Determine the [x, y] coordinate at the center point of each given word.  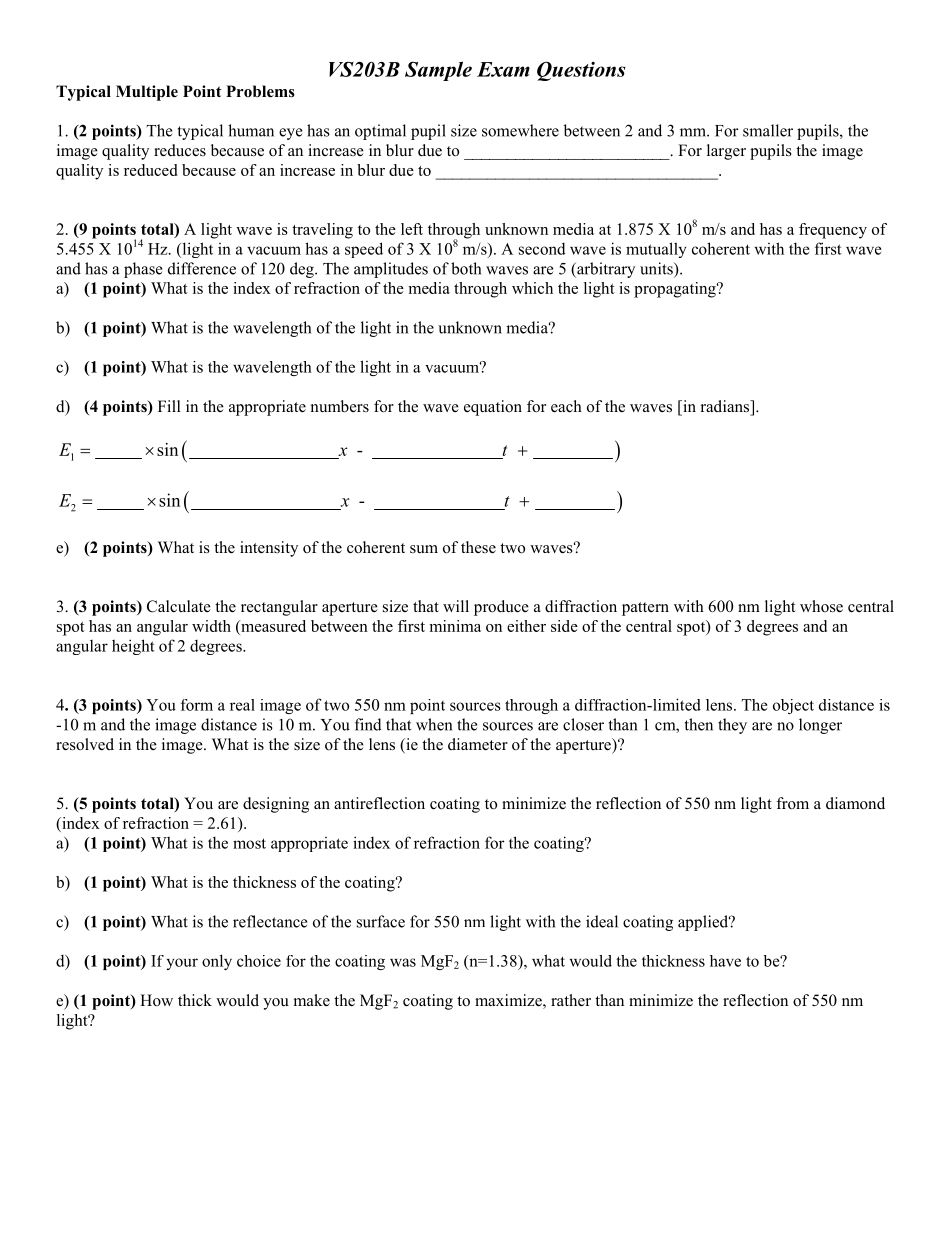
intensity [269, 549]
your [182, 964]
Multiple [147, 93]
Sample [438, 71]
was [403, 962]
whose [821, 606]
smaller [768, 130]
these [478, 547]
